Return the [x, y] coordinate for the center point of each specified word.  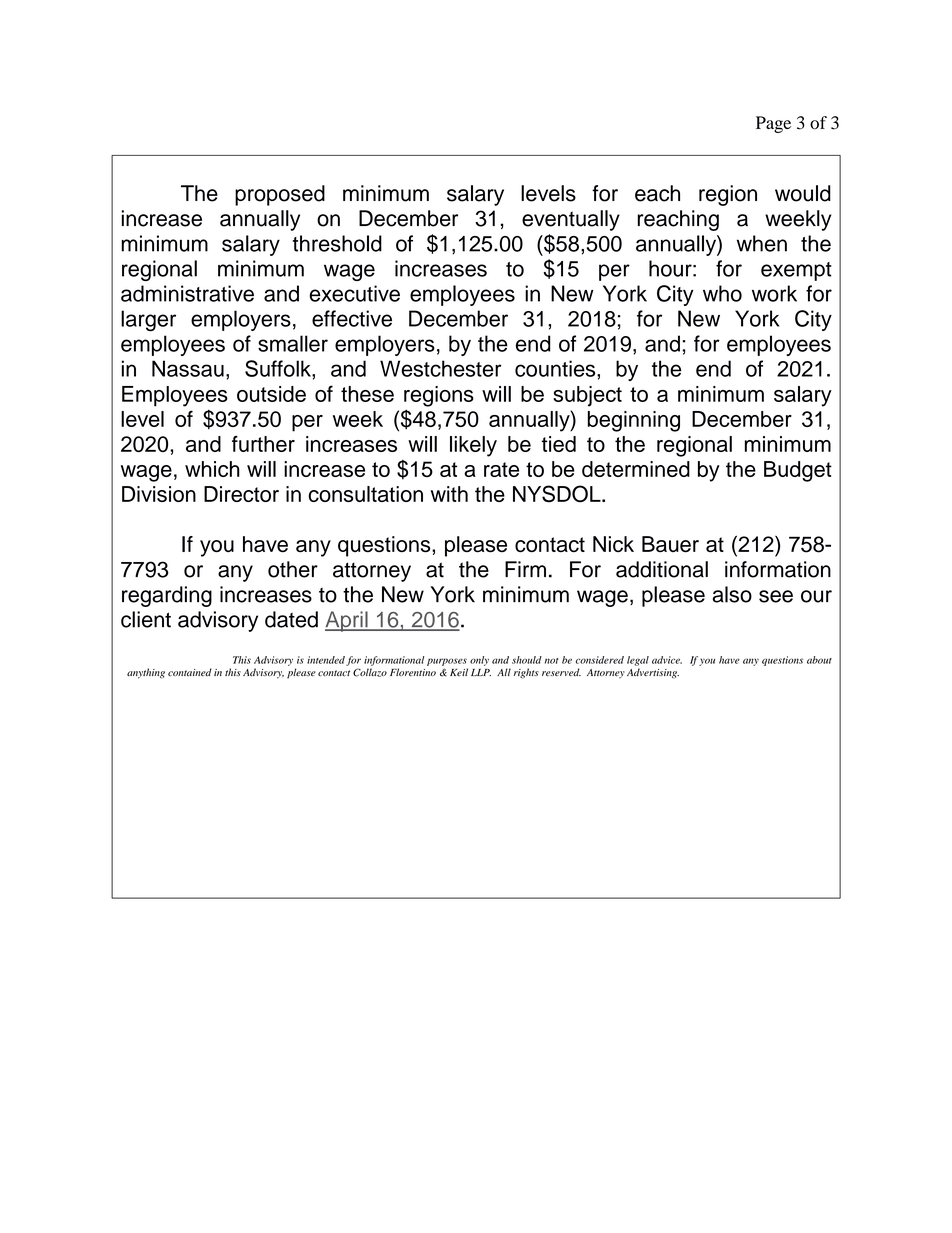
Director [241, 494]
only [479, 661]
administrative [187, 293]
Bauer [670, 544]
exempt [796, 271]
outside [271, 394]
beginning [634, 421]
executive [354, 293]
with [449, 494]
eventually [571, 220]
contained [190, 672]
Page [773, 124]
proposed [280, 195]
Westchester [441, 368]
